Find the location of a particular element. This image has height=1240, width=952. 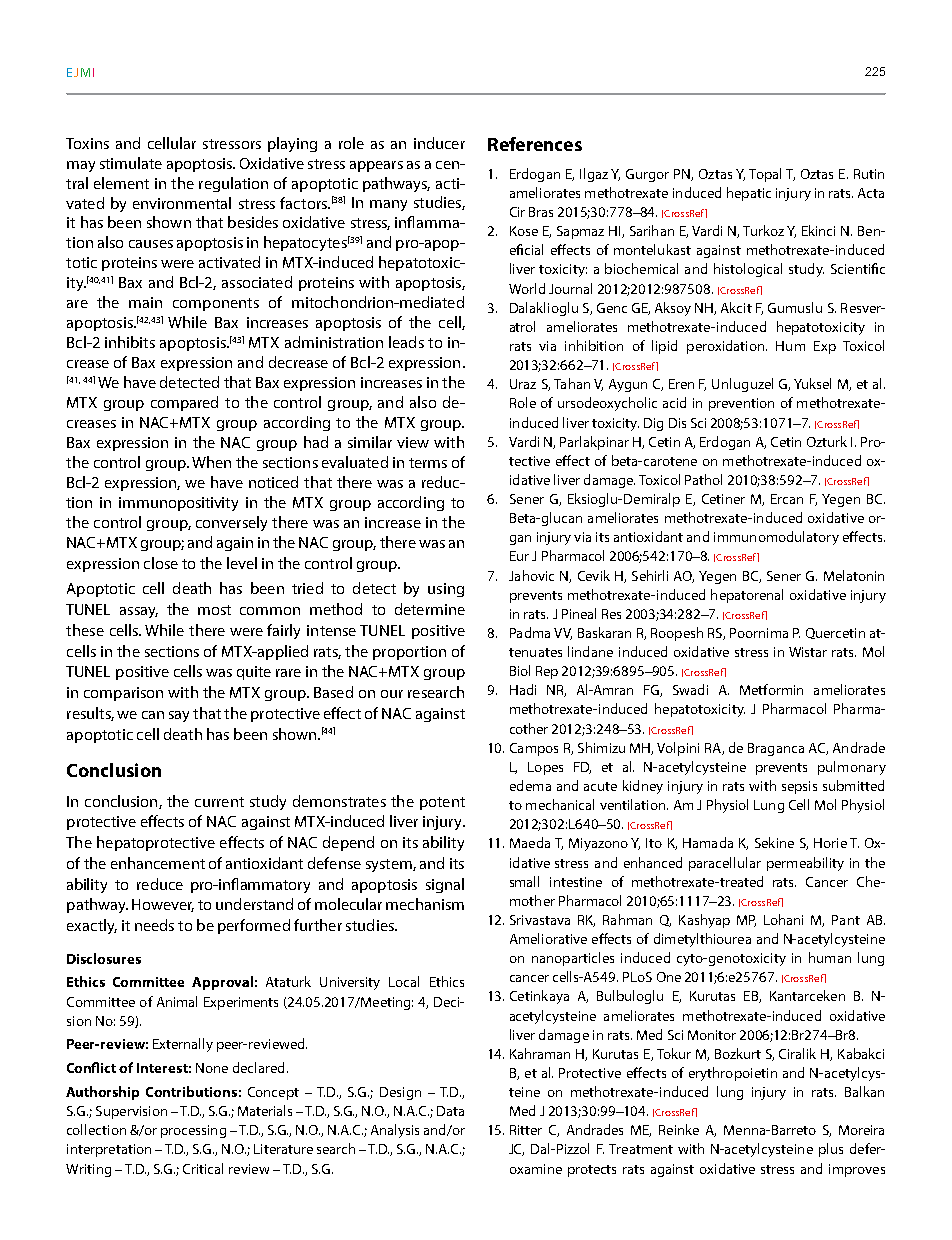

Topal is located at coordinates (765, 175).
